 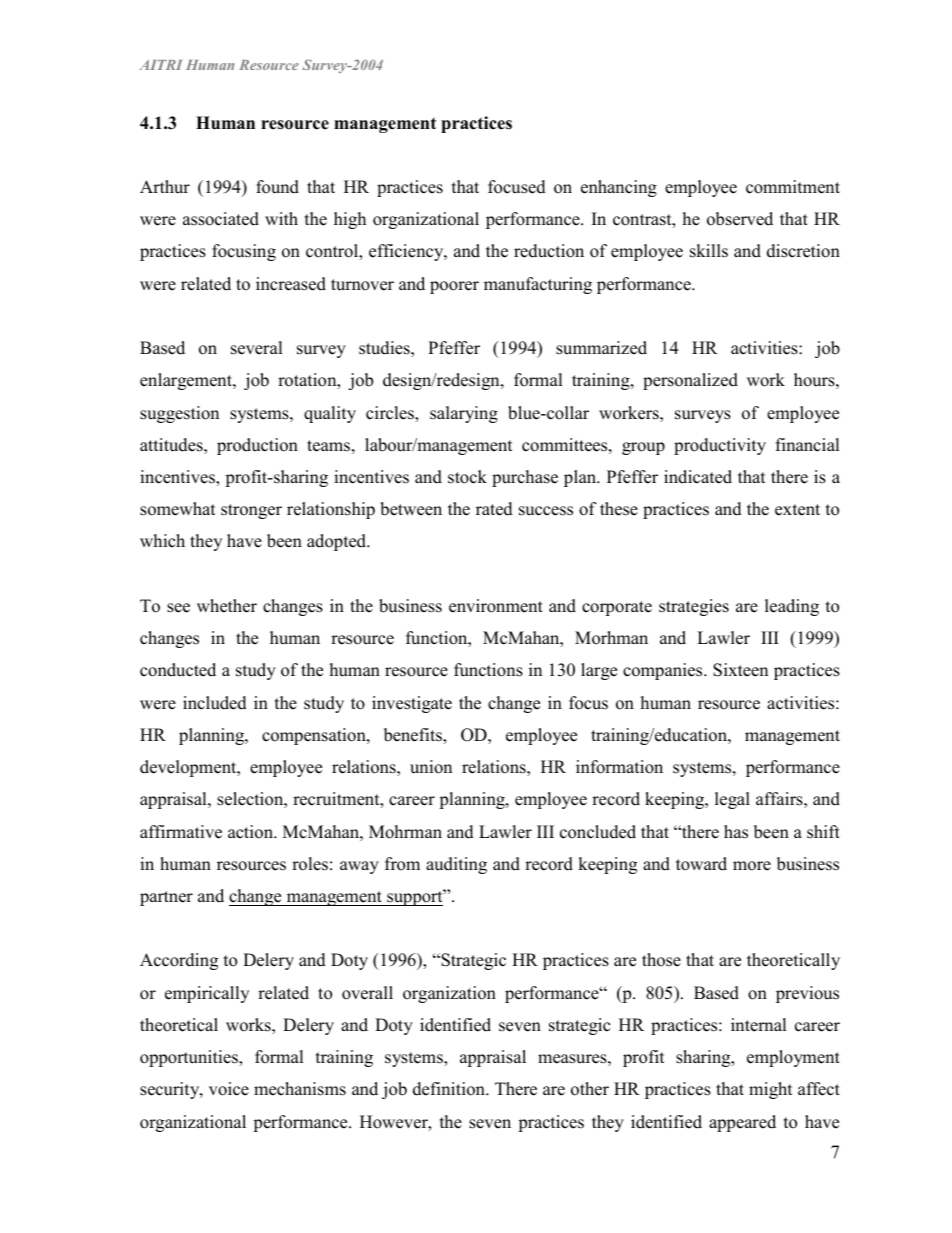 I want to click on environment, so click(x=496, y=606).
